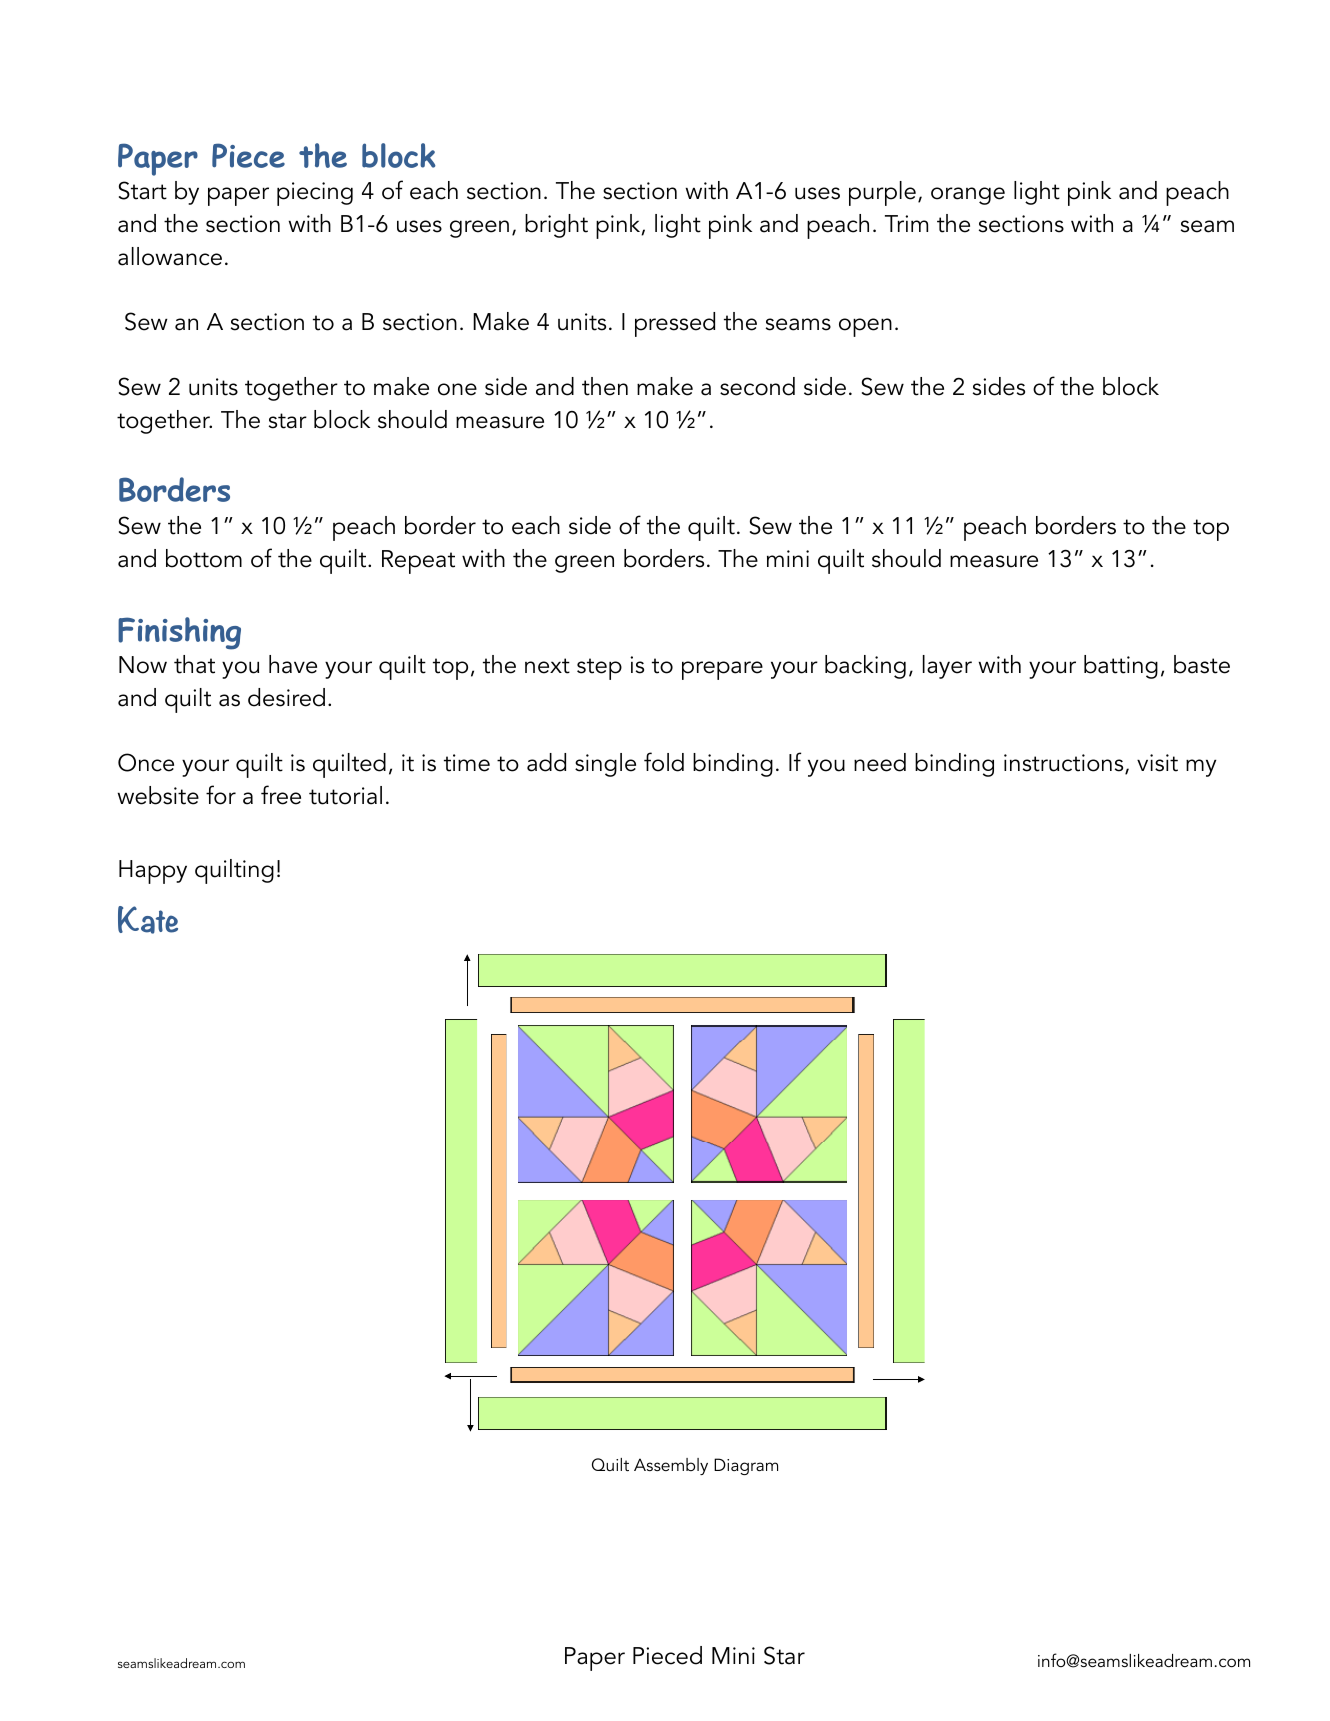  Describe the element at coordinates (556, 226) in the screenshot. I see `bright` at that location.
